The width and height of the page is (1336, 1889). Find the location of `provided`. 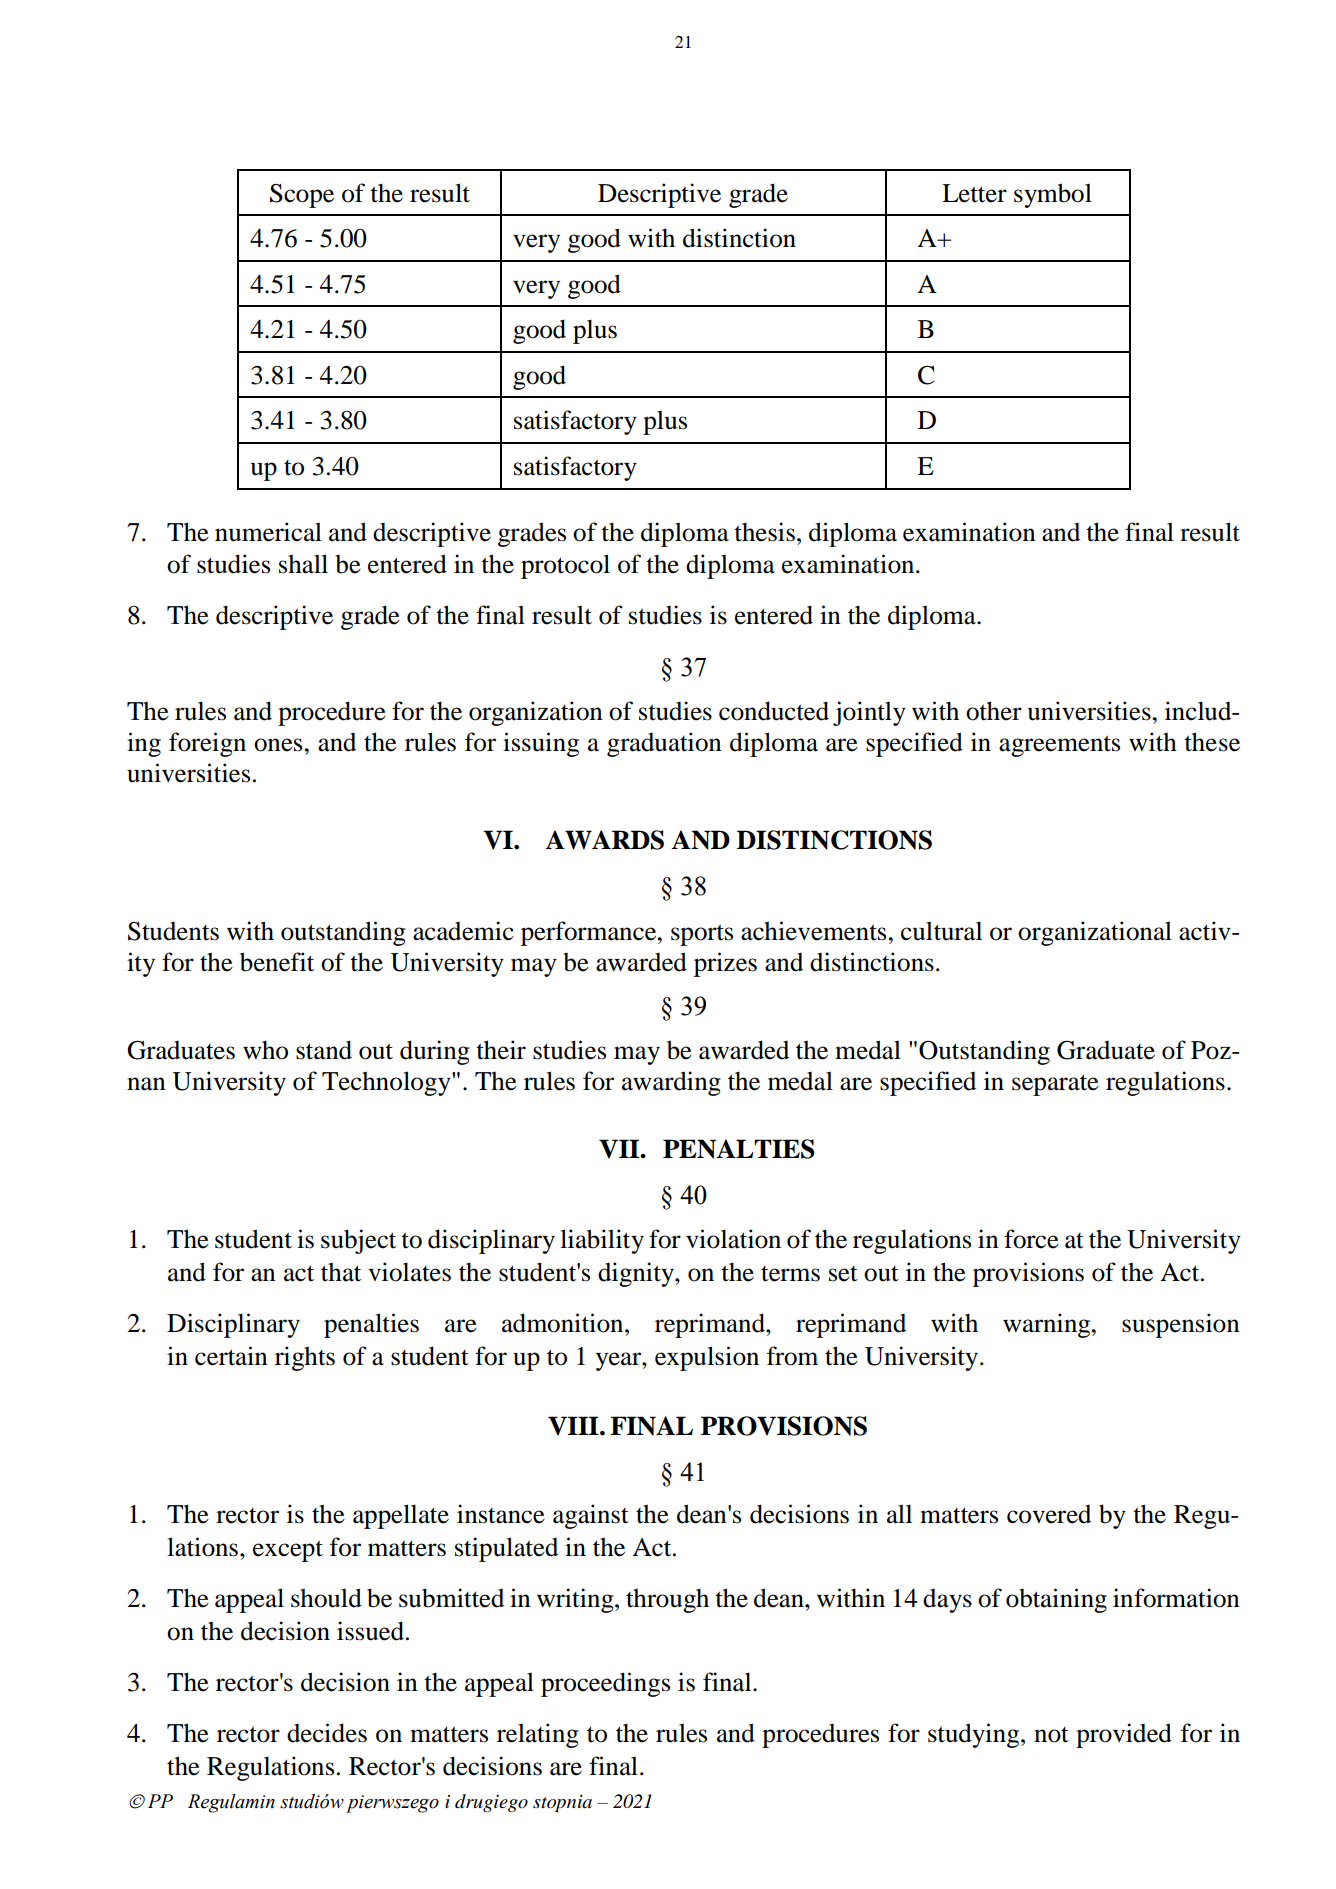

provided is located at coordinates (1124, 1735).
